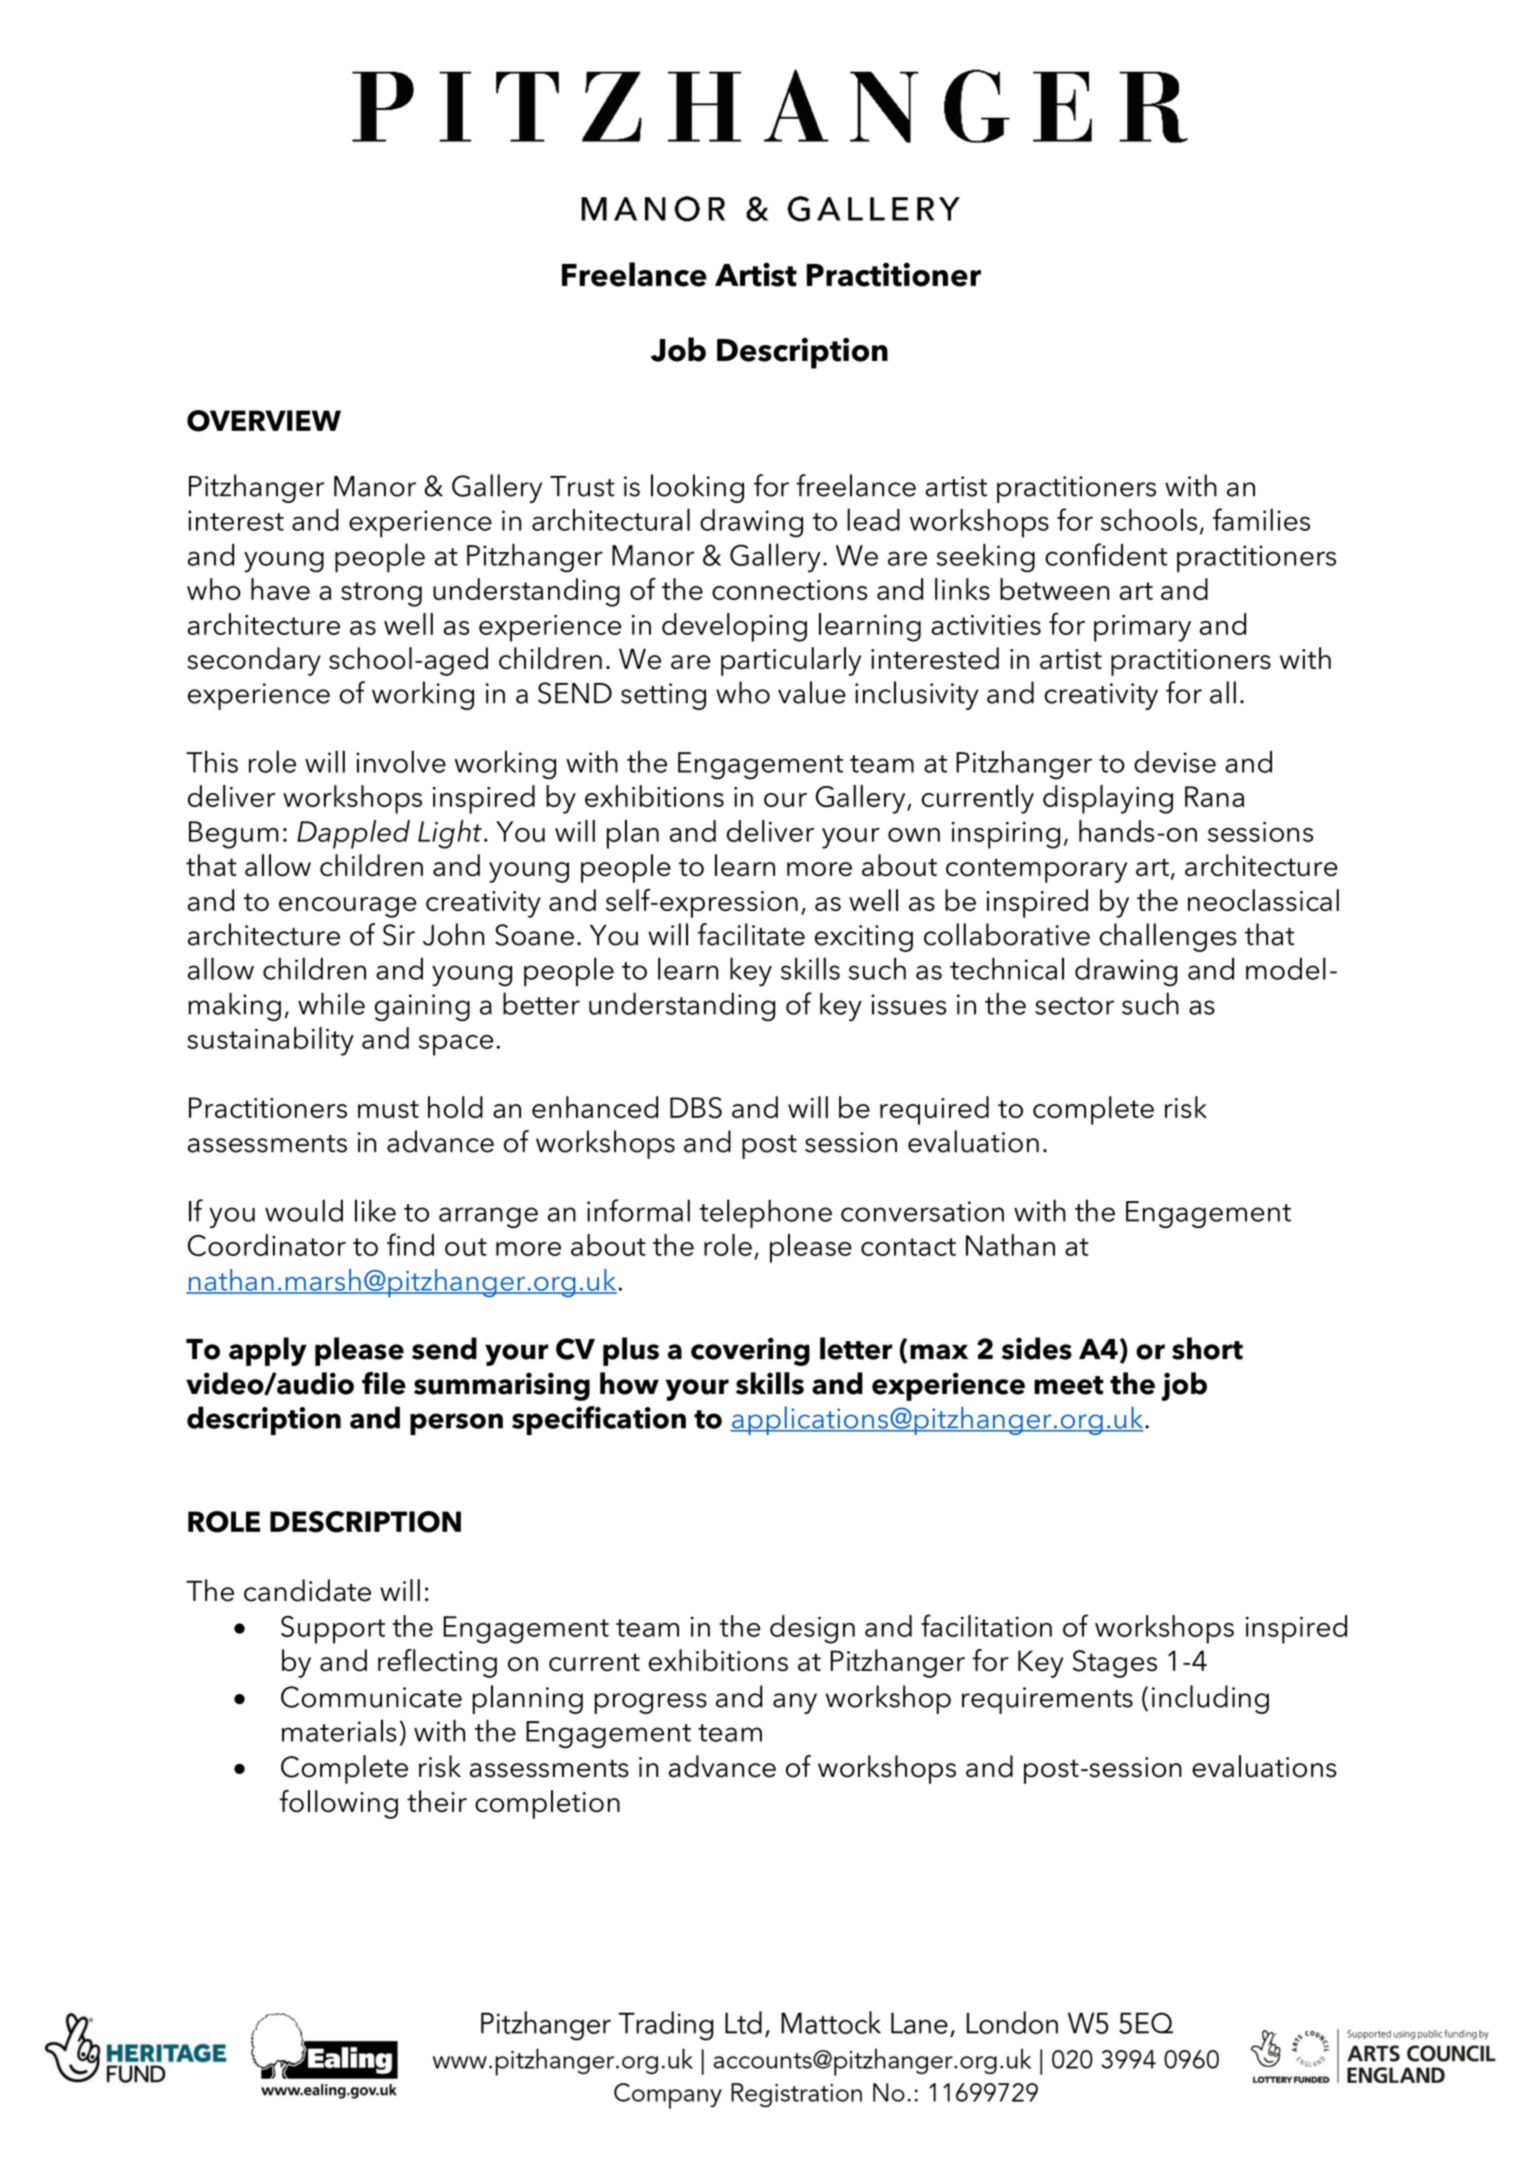 The height and width of the screenshot is (2178, 1540). What do you see at coordinates (268, 1351) in the screenshot?
I see `apply` at bounding box center [268, 1351].
